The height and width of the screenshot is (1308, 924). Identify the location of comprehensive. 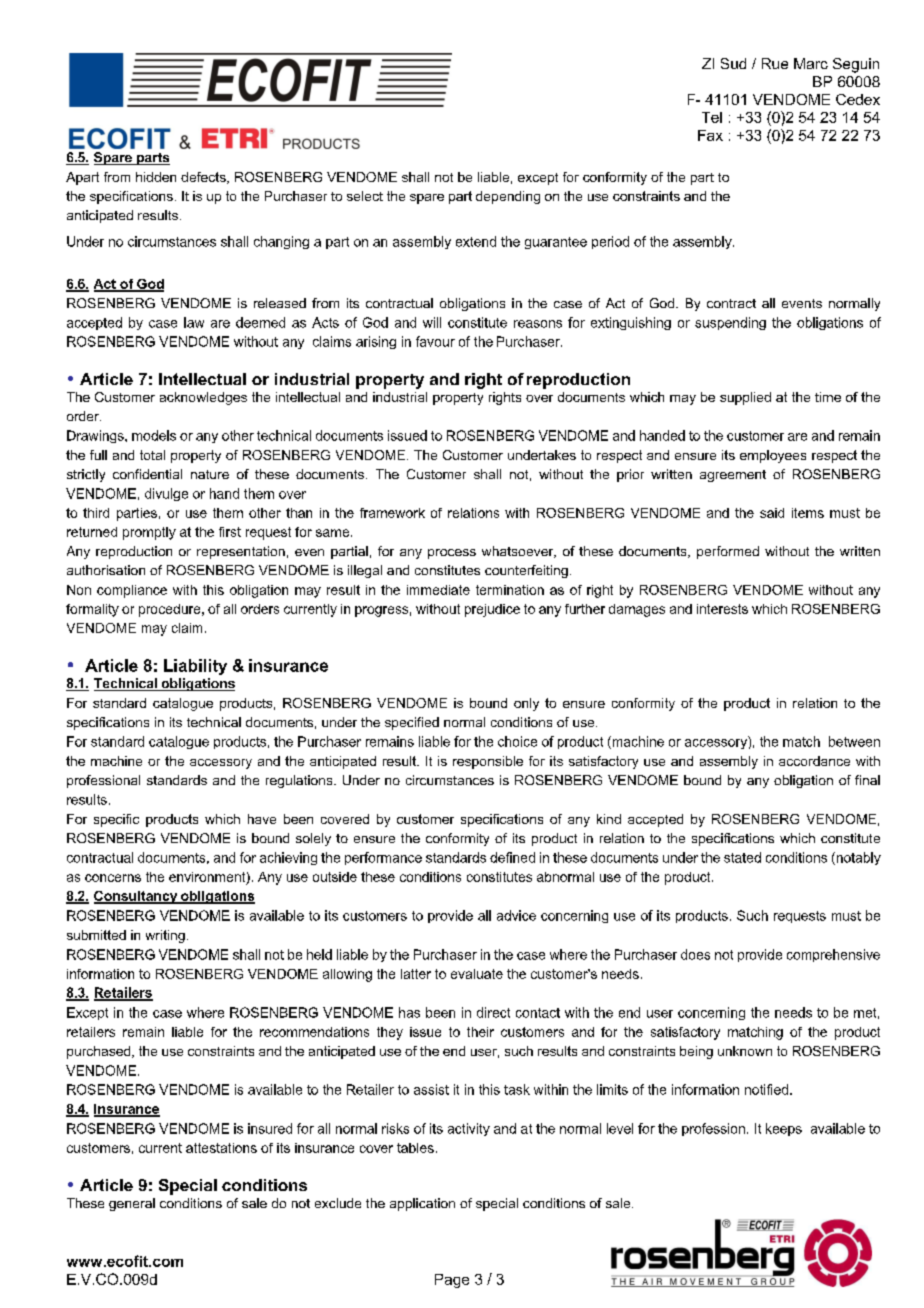
(833, 955).
